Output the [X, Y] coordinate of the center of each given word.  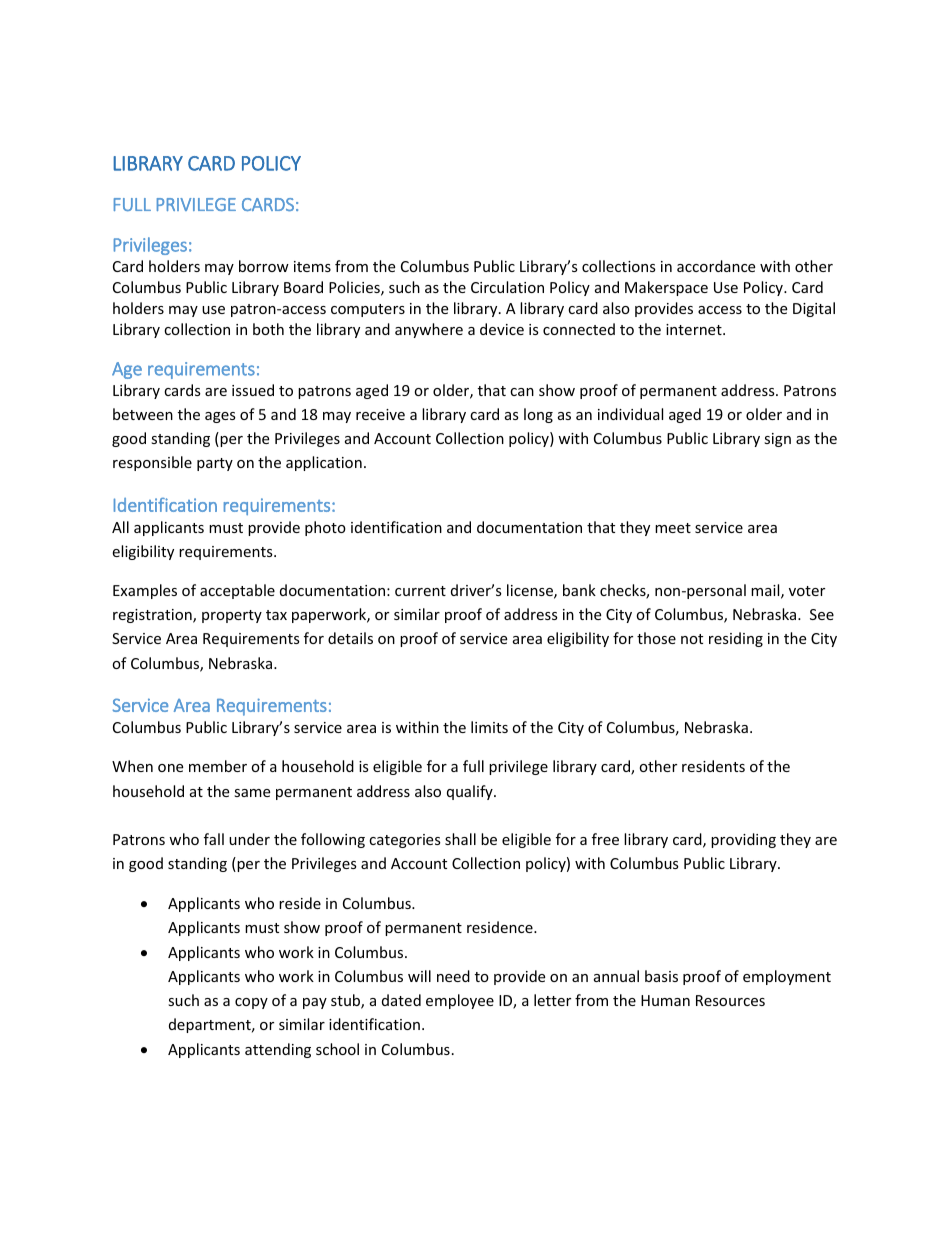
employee [460, 1001]
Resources [730, 1000]
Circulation [507, 287]
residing [736, 639]
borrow [264, 266]
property [232, 616]
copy [251, 1003]
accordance [716, 266]
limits [489, 727]
